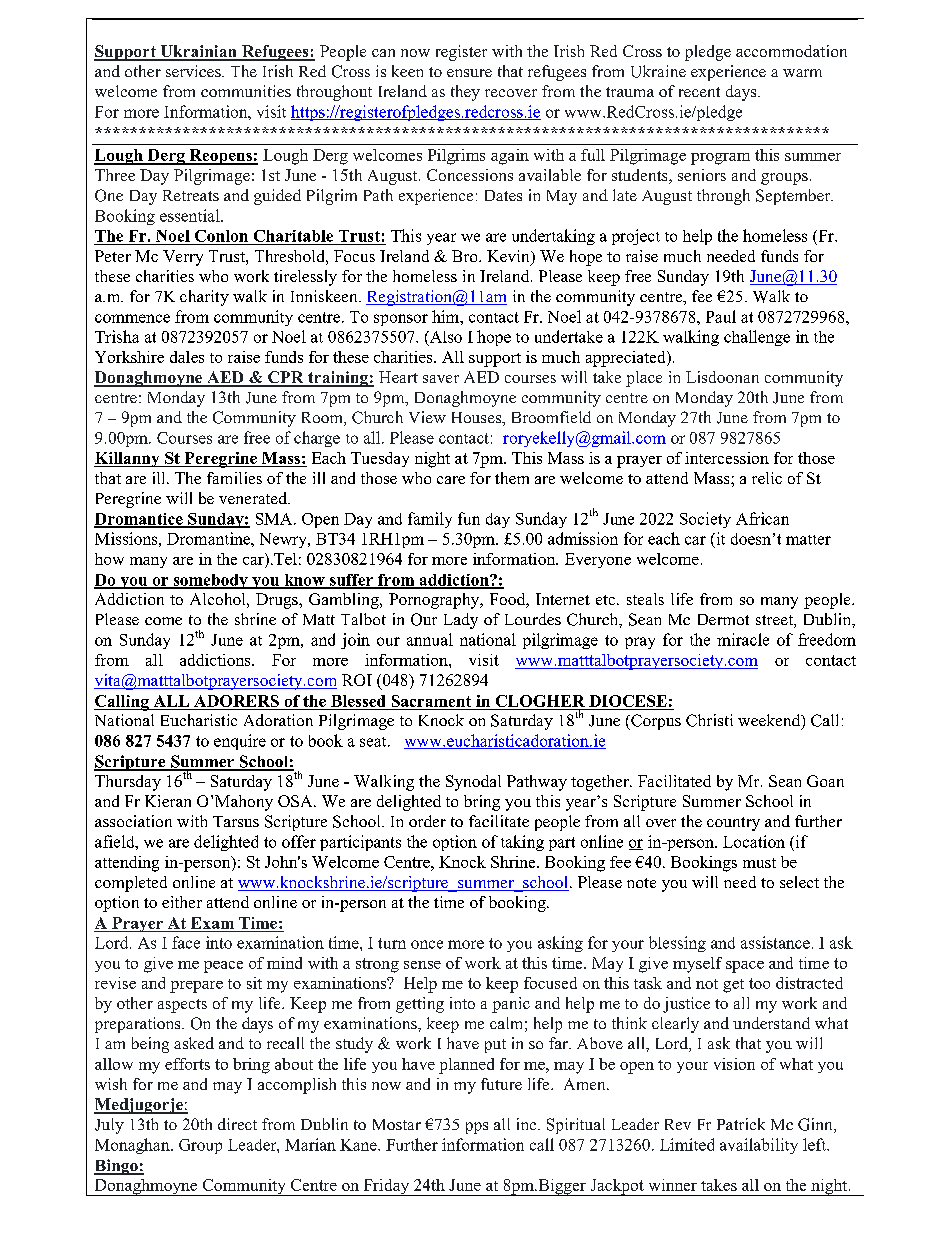 The height and width of the screenshot is (1233, 952). What do you see at coordinates (461, 621) in the screenshot?
I see `Lady` at bounding box center [461, 621].
